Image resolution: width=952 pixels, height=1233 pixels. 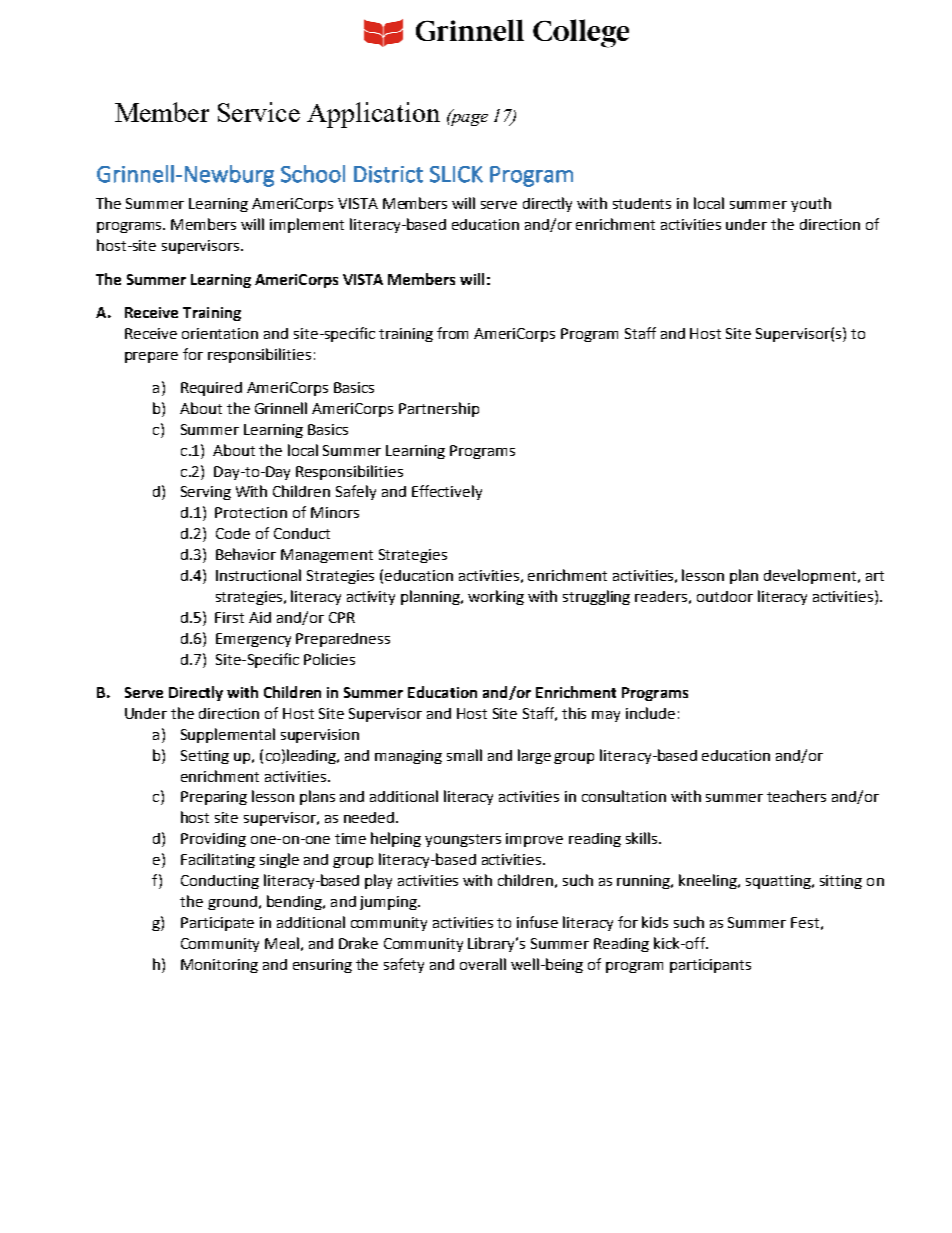 What do you see at coordinates (811, 204) in the document?
I see `youth` at bounding box center [811, 204].
